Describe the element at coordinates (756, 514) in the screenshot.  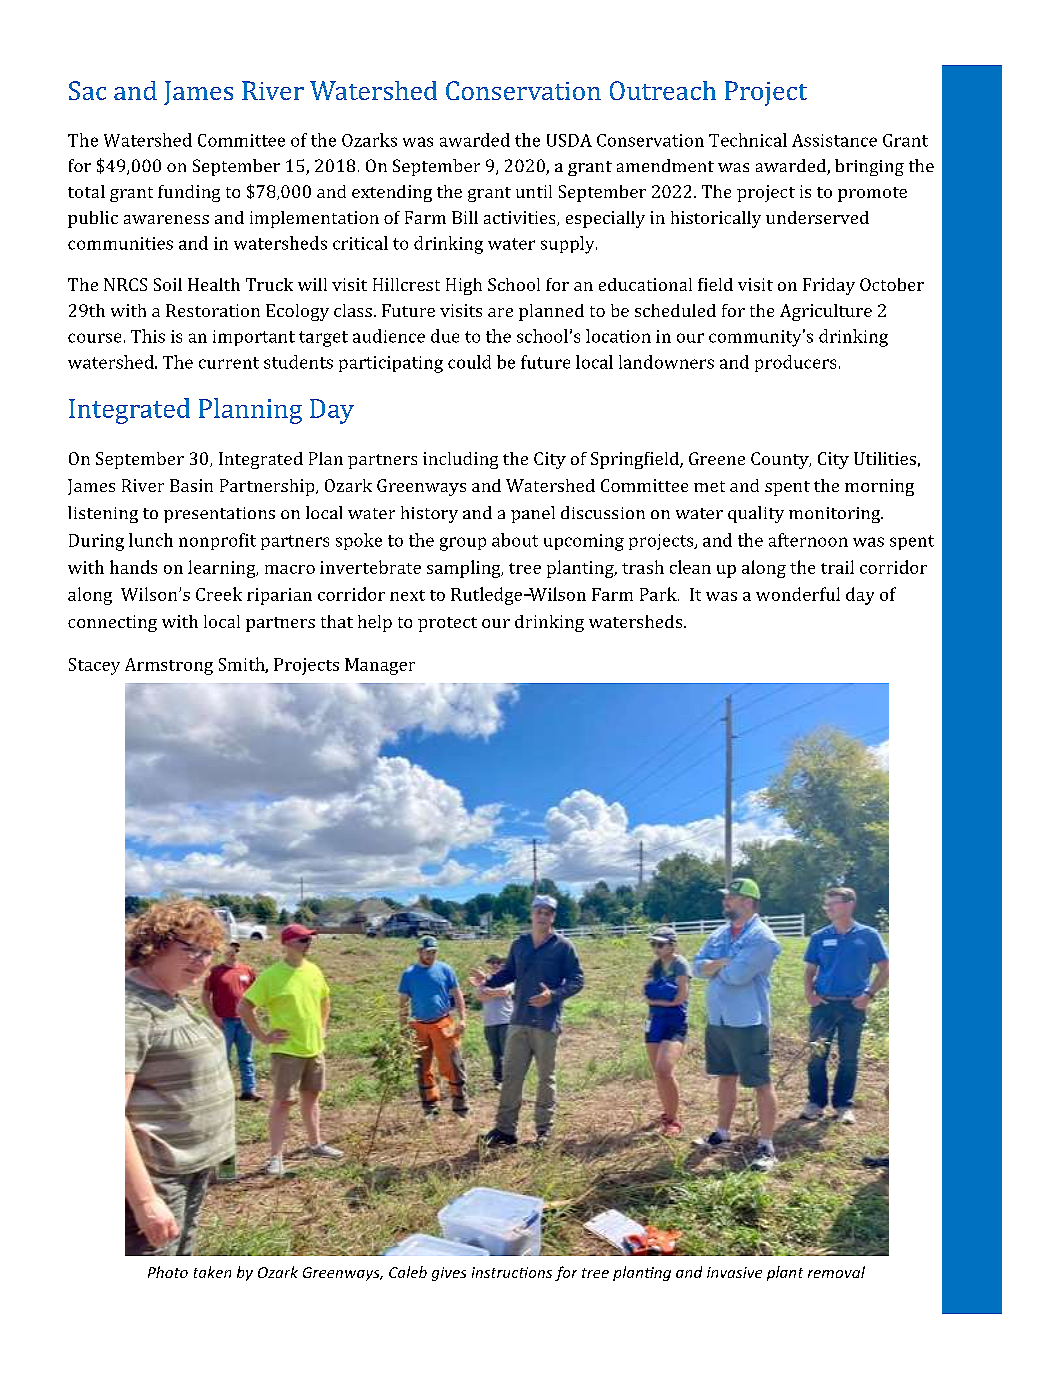
I see `quality` at that location.
